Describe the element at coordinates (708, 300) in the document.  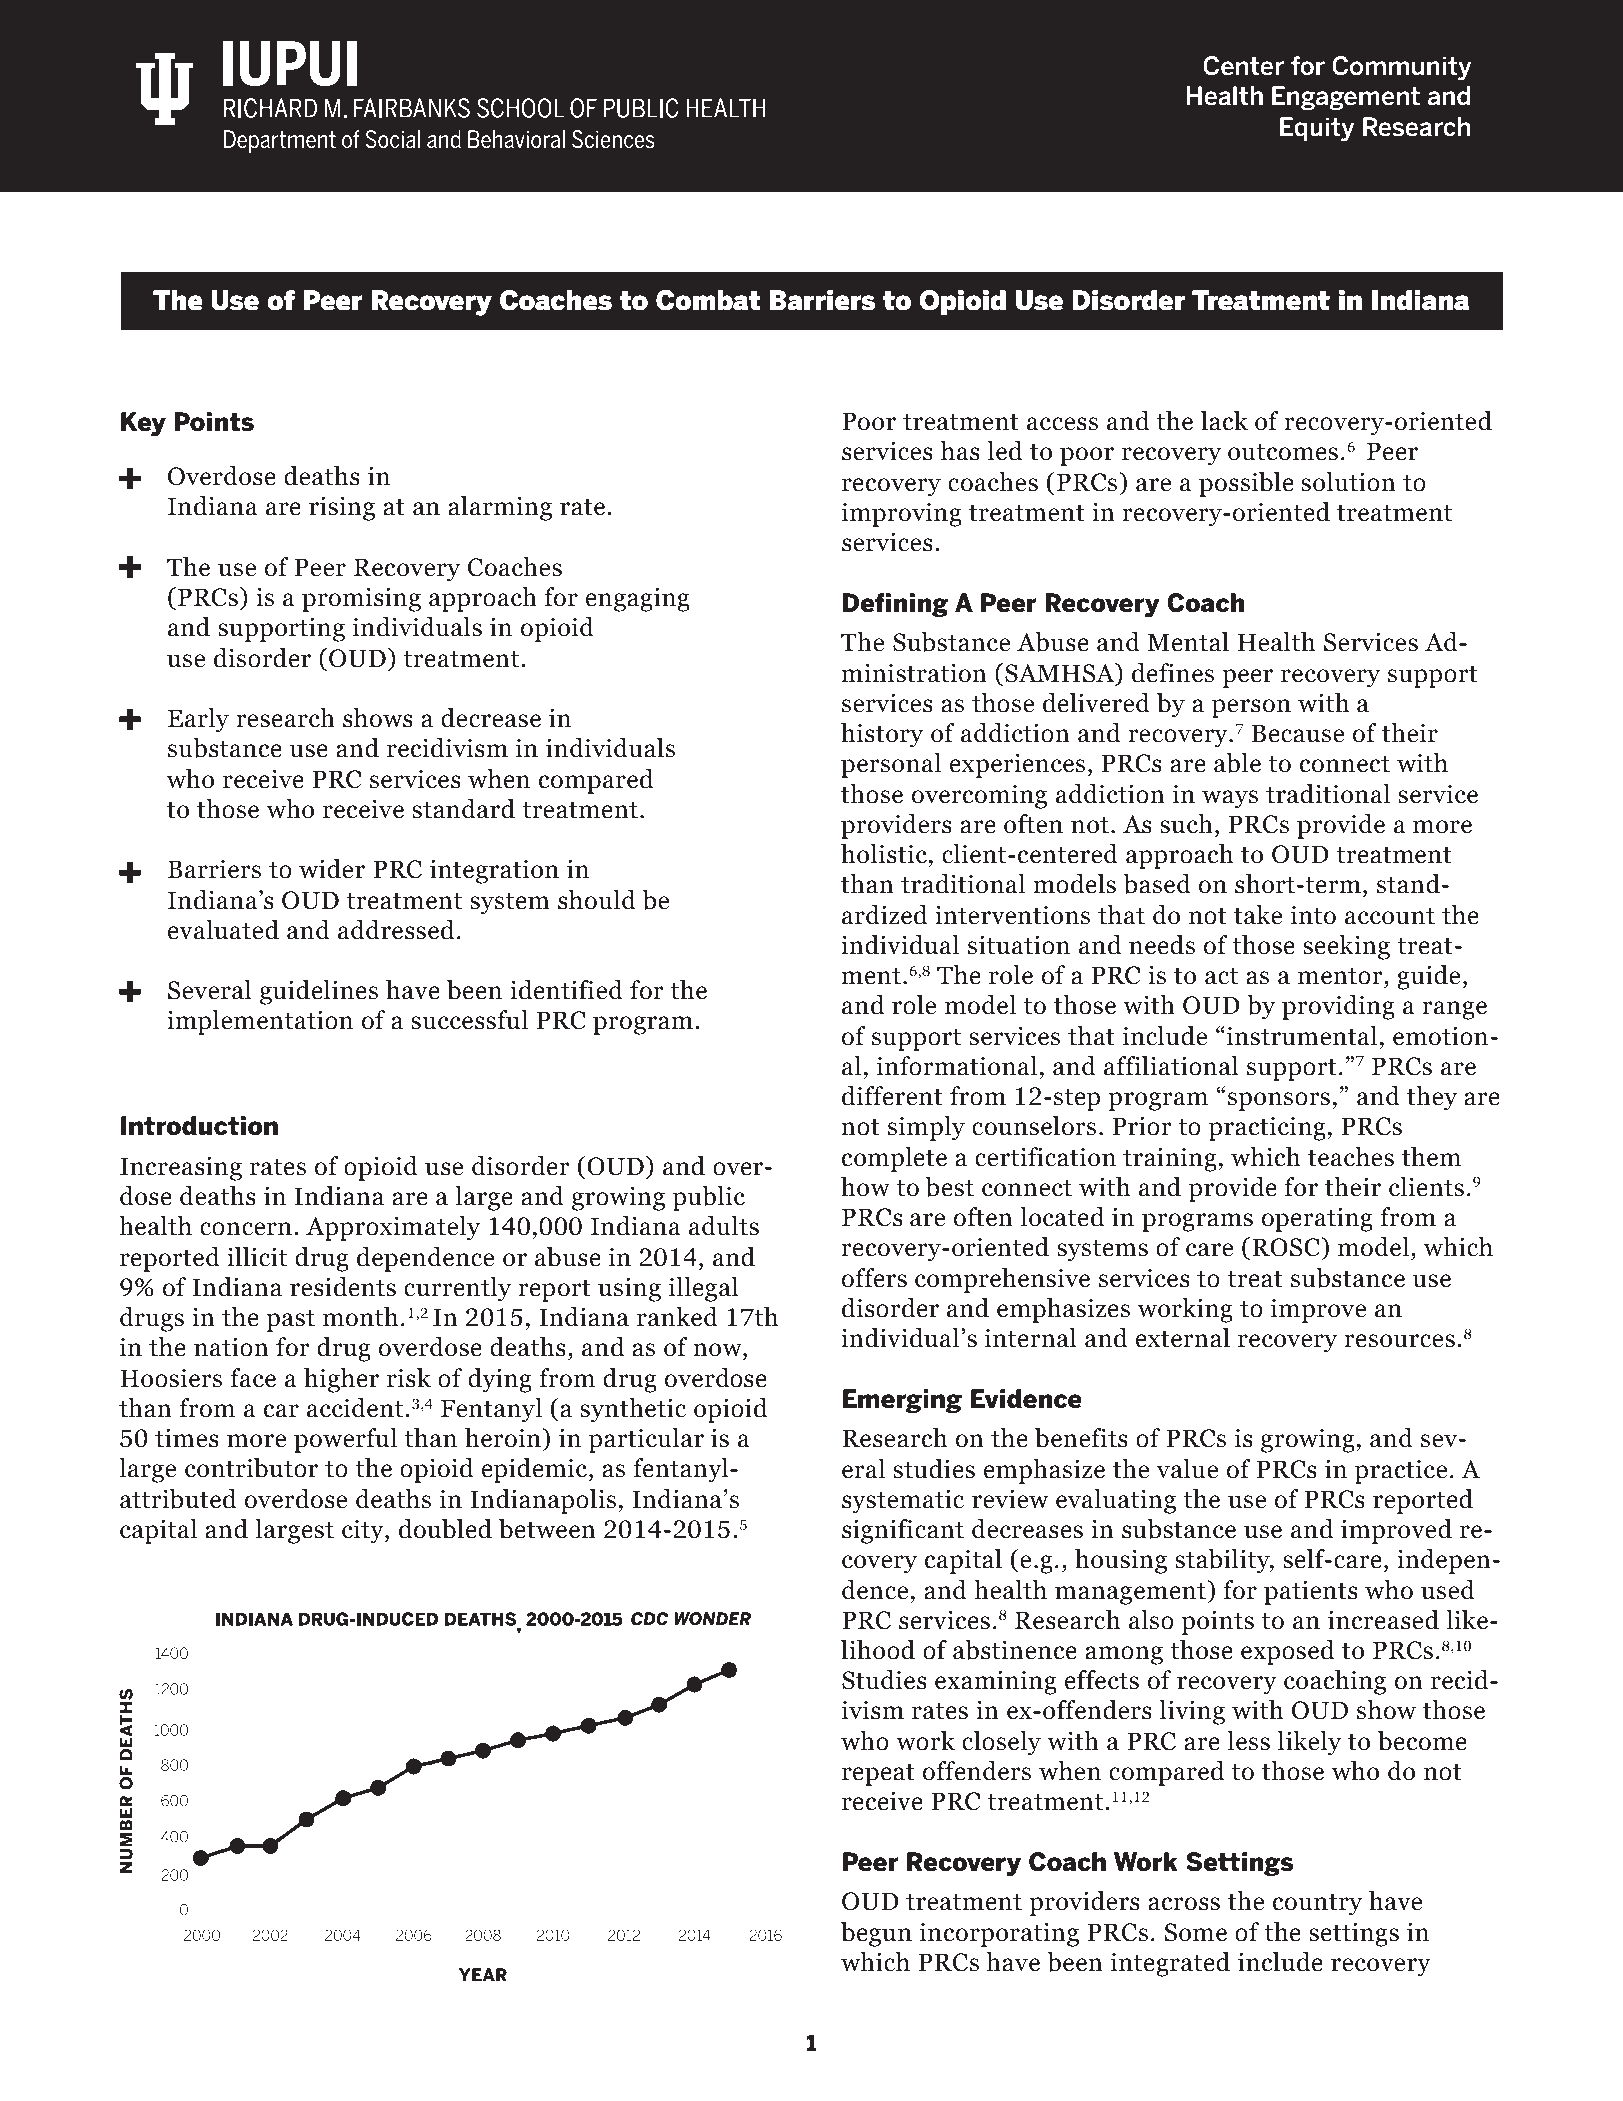
I see `Combat` at that location.
